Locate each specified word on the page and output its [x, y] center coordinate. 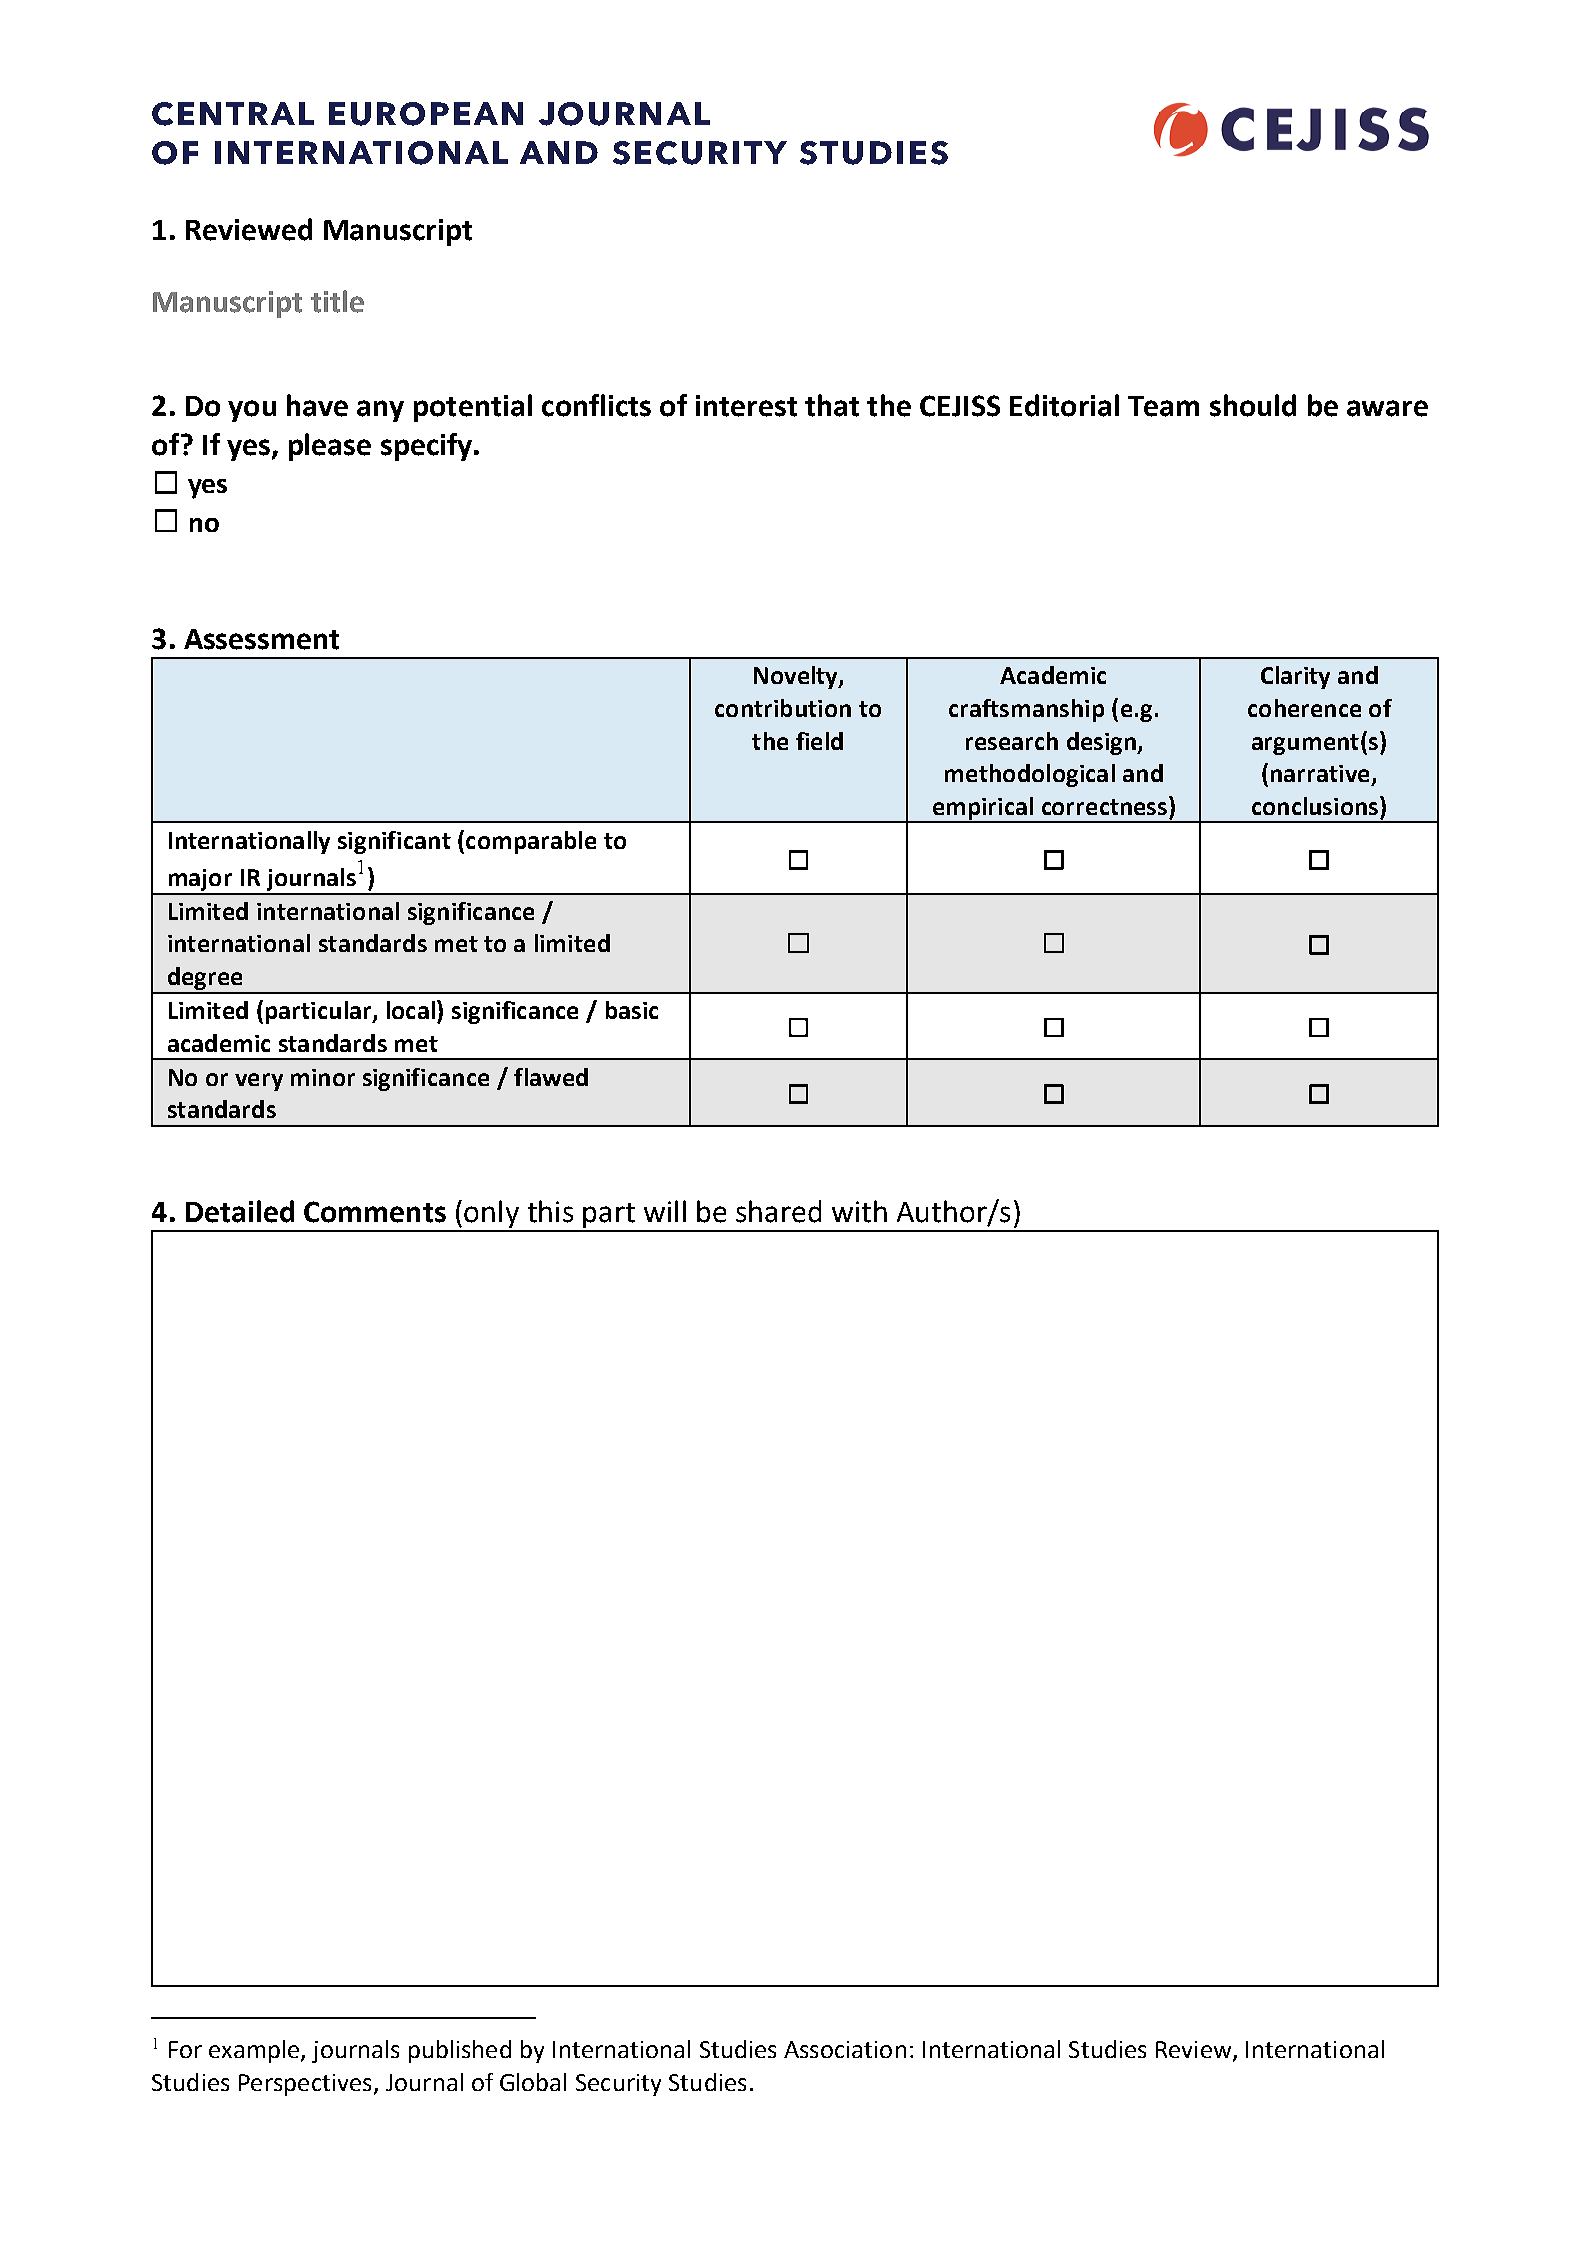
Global [533, 2082]
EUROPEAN [426, 114]
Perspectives [305, 2085]
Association [845, 2049]
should [1253, 405]
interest [746, 406]
